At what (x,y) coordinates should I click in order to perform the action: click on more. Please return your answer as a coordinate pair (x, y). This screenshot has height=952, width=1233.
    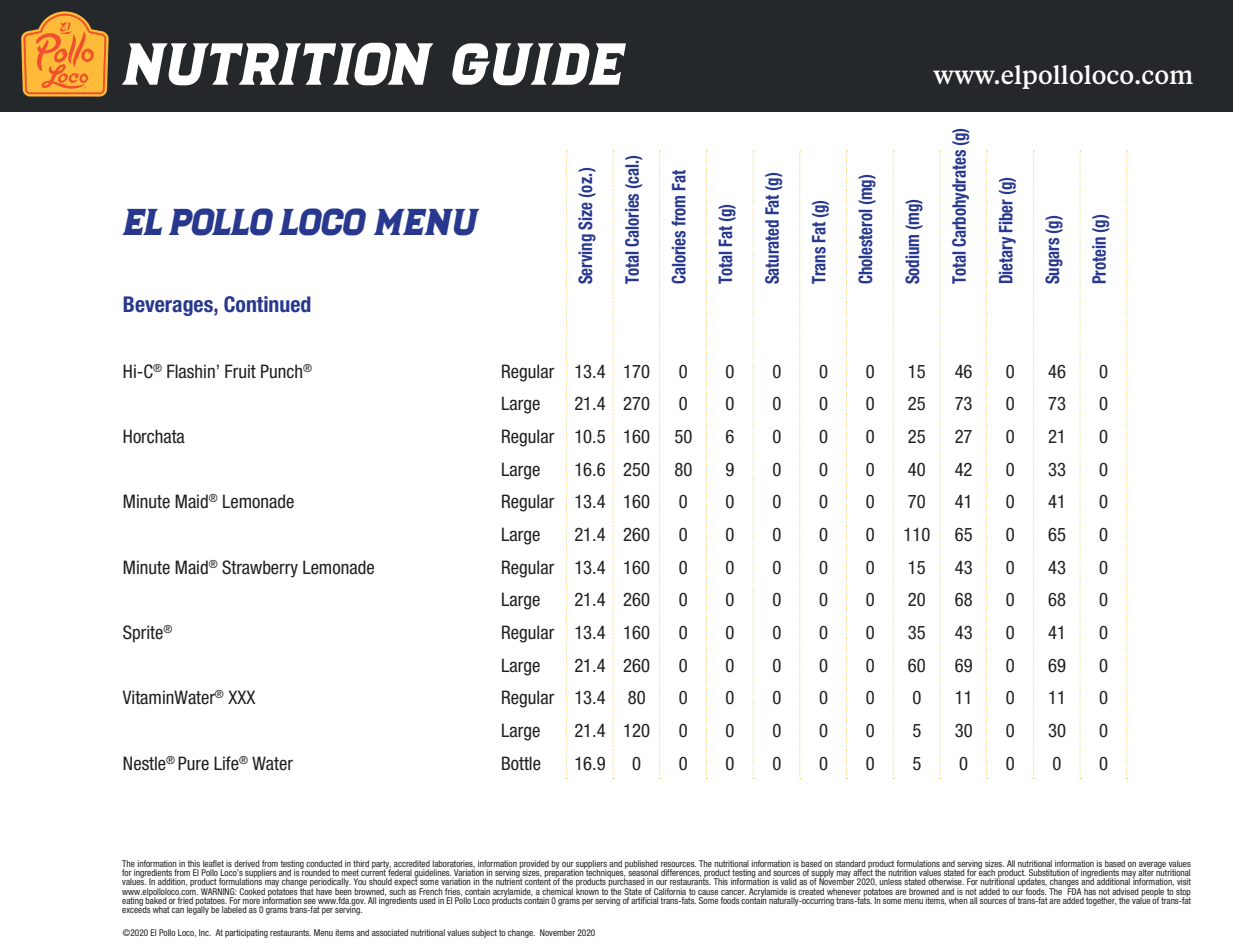
    Looking at the image, I should click on (252, 903).
